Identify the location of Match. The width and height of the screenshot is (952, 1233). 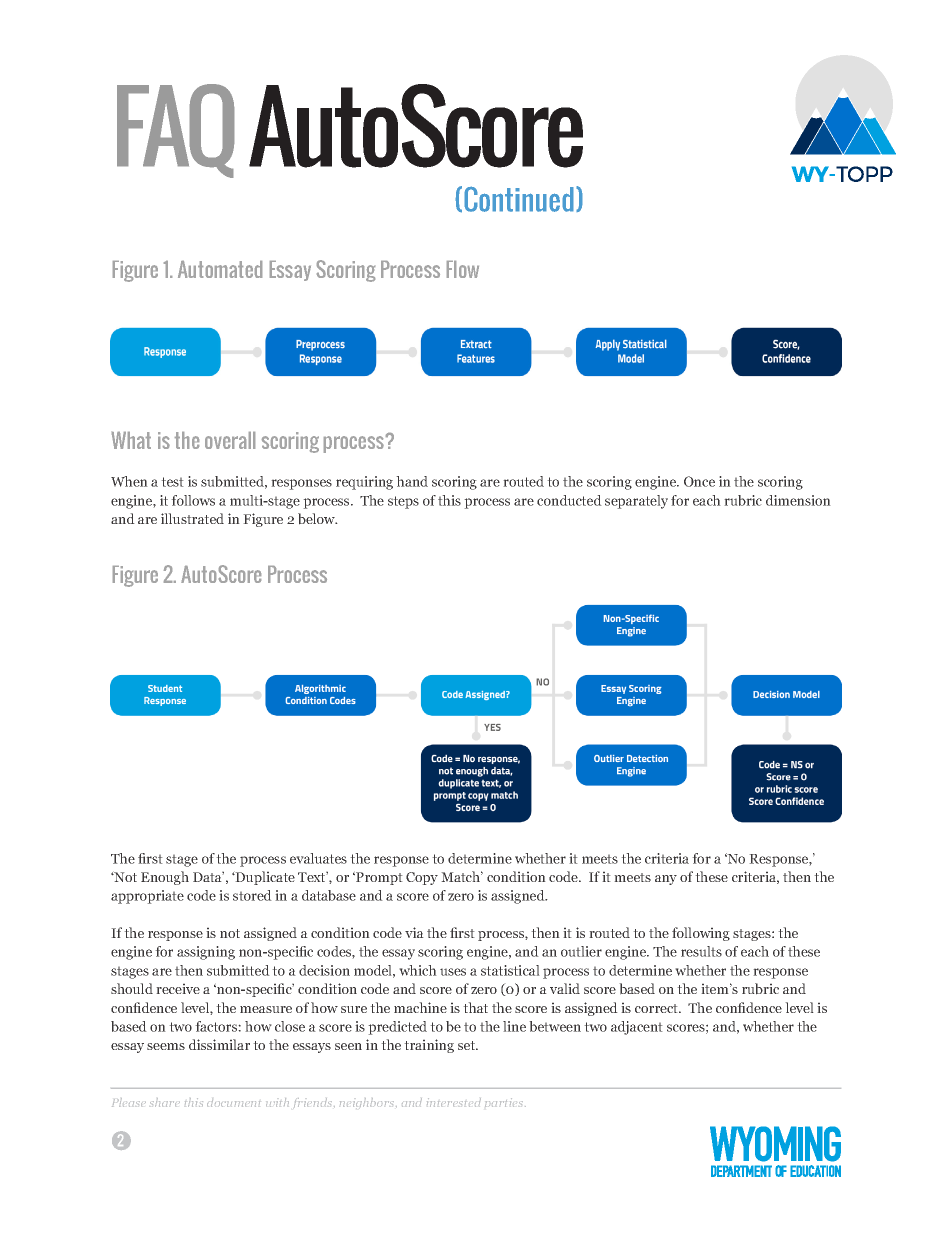
(462, 876).
